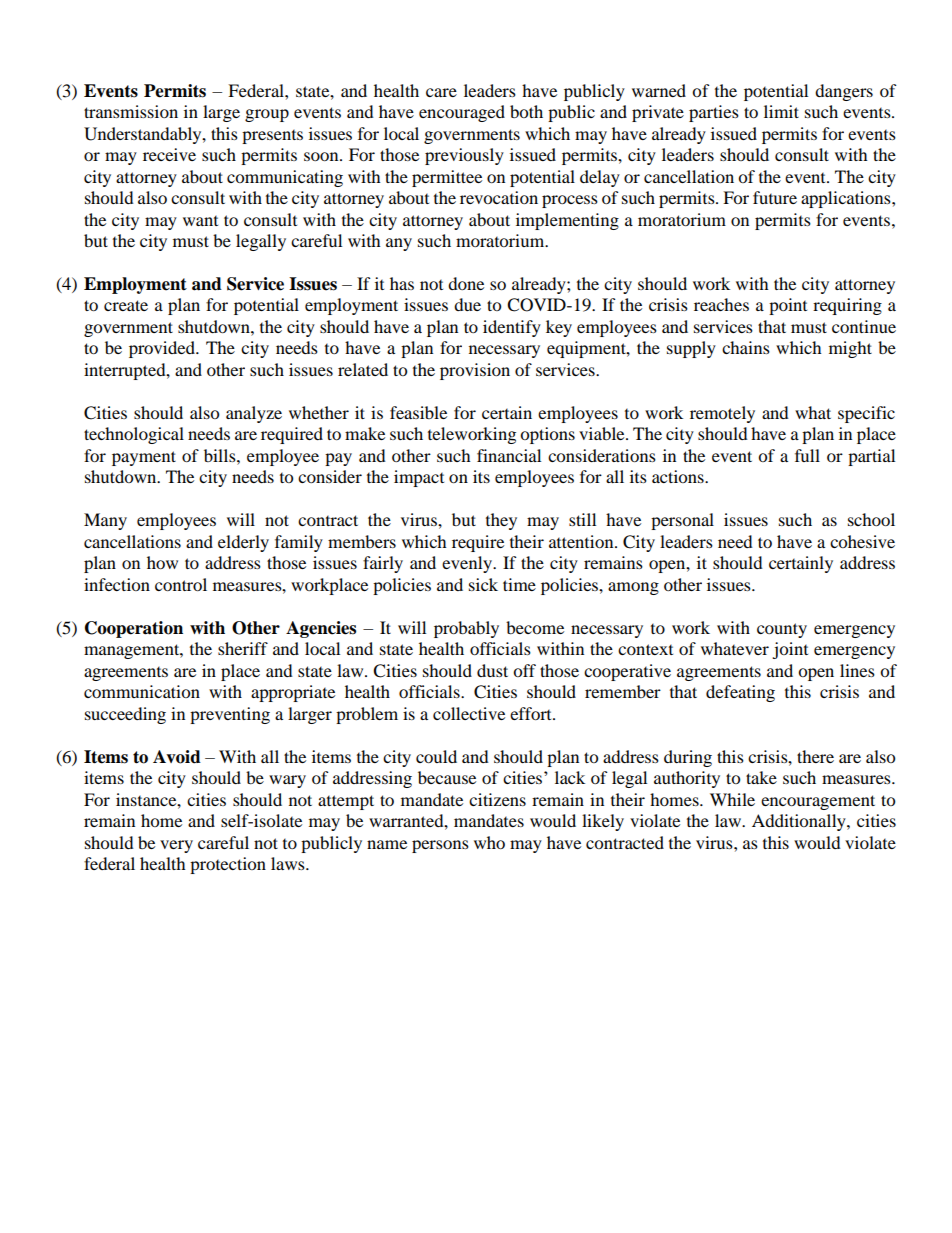  I want to click on provision, so click(475, 371).
